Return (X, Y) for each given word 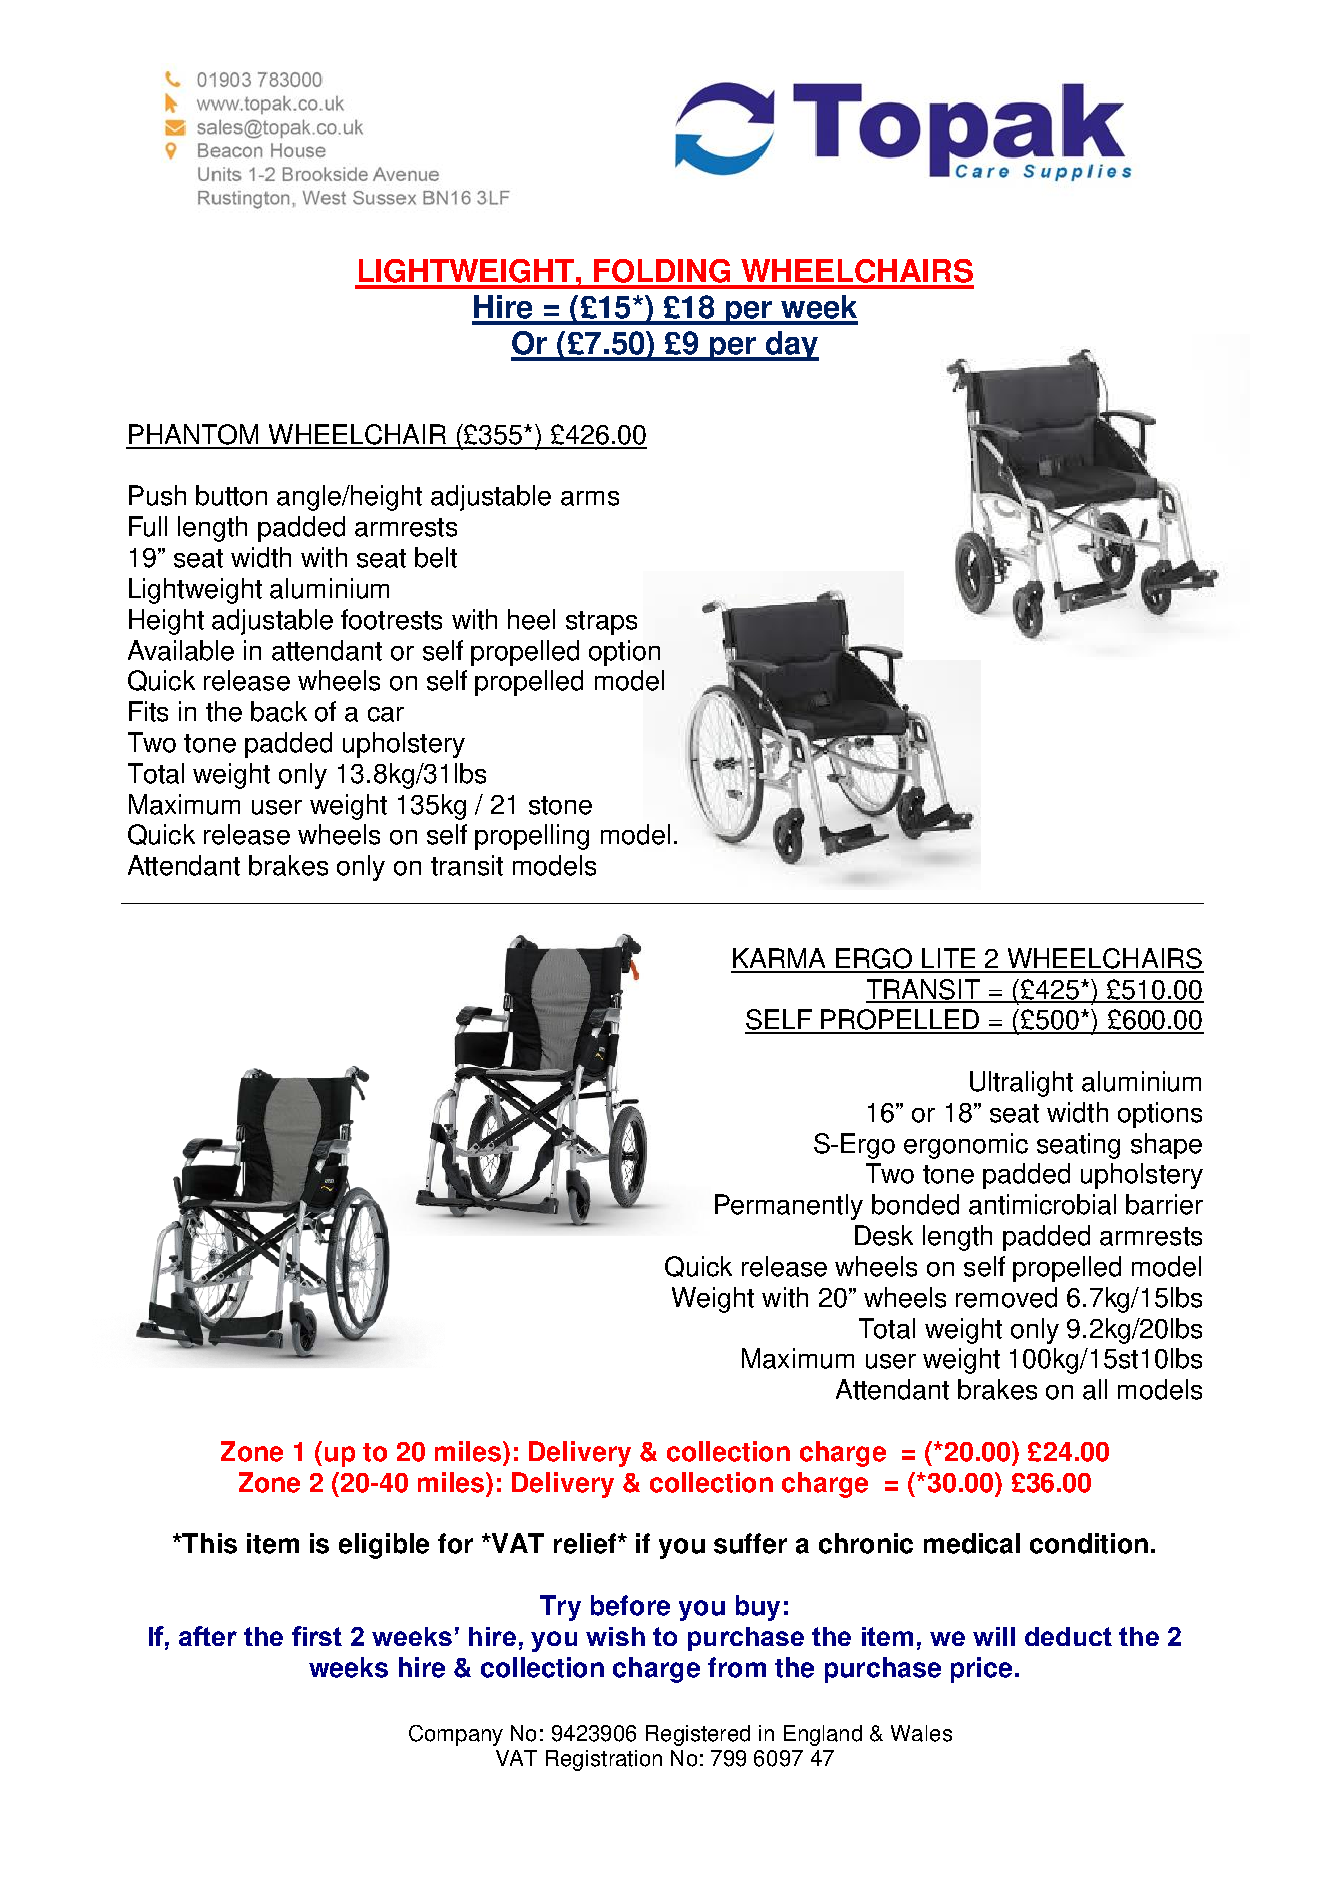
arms (590, 498)
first (317, 1636)
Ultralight (1021, 1084)
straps (601, 623)
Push (157, 495)
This (209, 1543)
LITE (948, 958)
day (791, 346)
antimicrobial (1042, 1204)
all (1095, 1389)
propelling (532, 837)
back (279, 711)
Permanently (789, 1207)
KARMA (779, 958)
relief (585, 1543)
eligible (384, 1546)
